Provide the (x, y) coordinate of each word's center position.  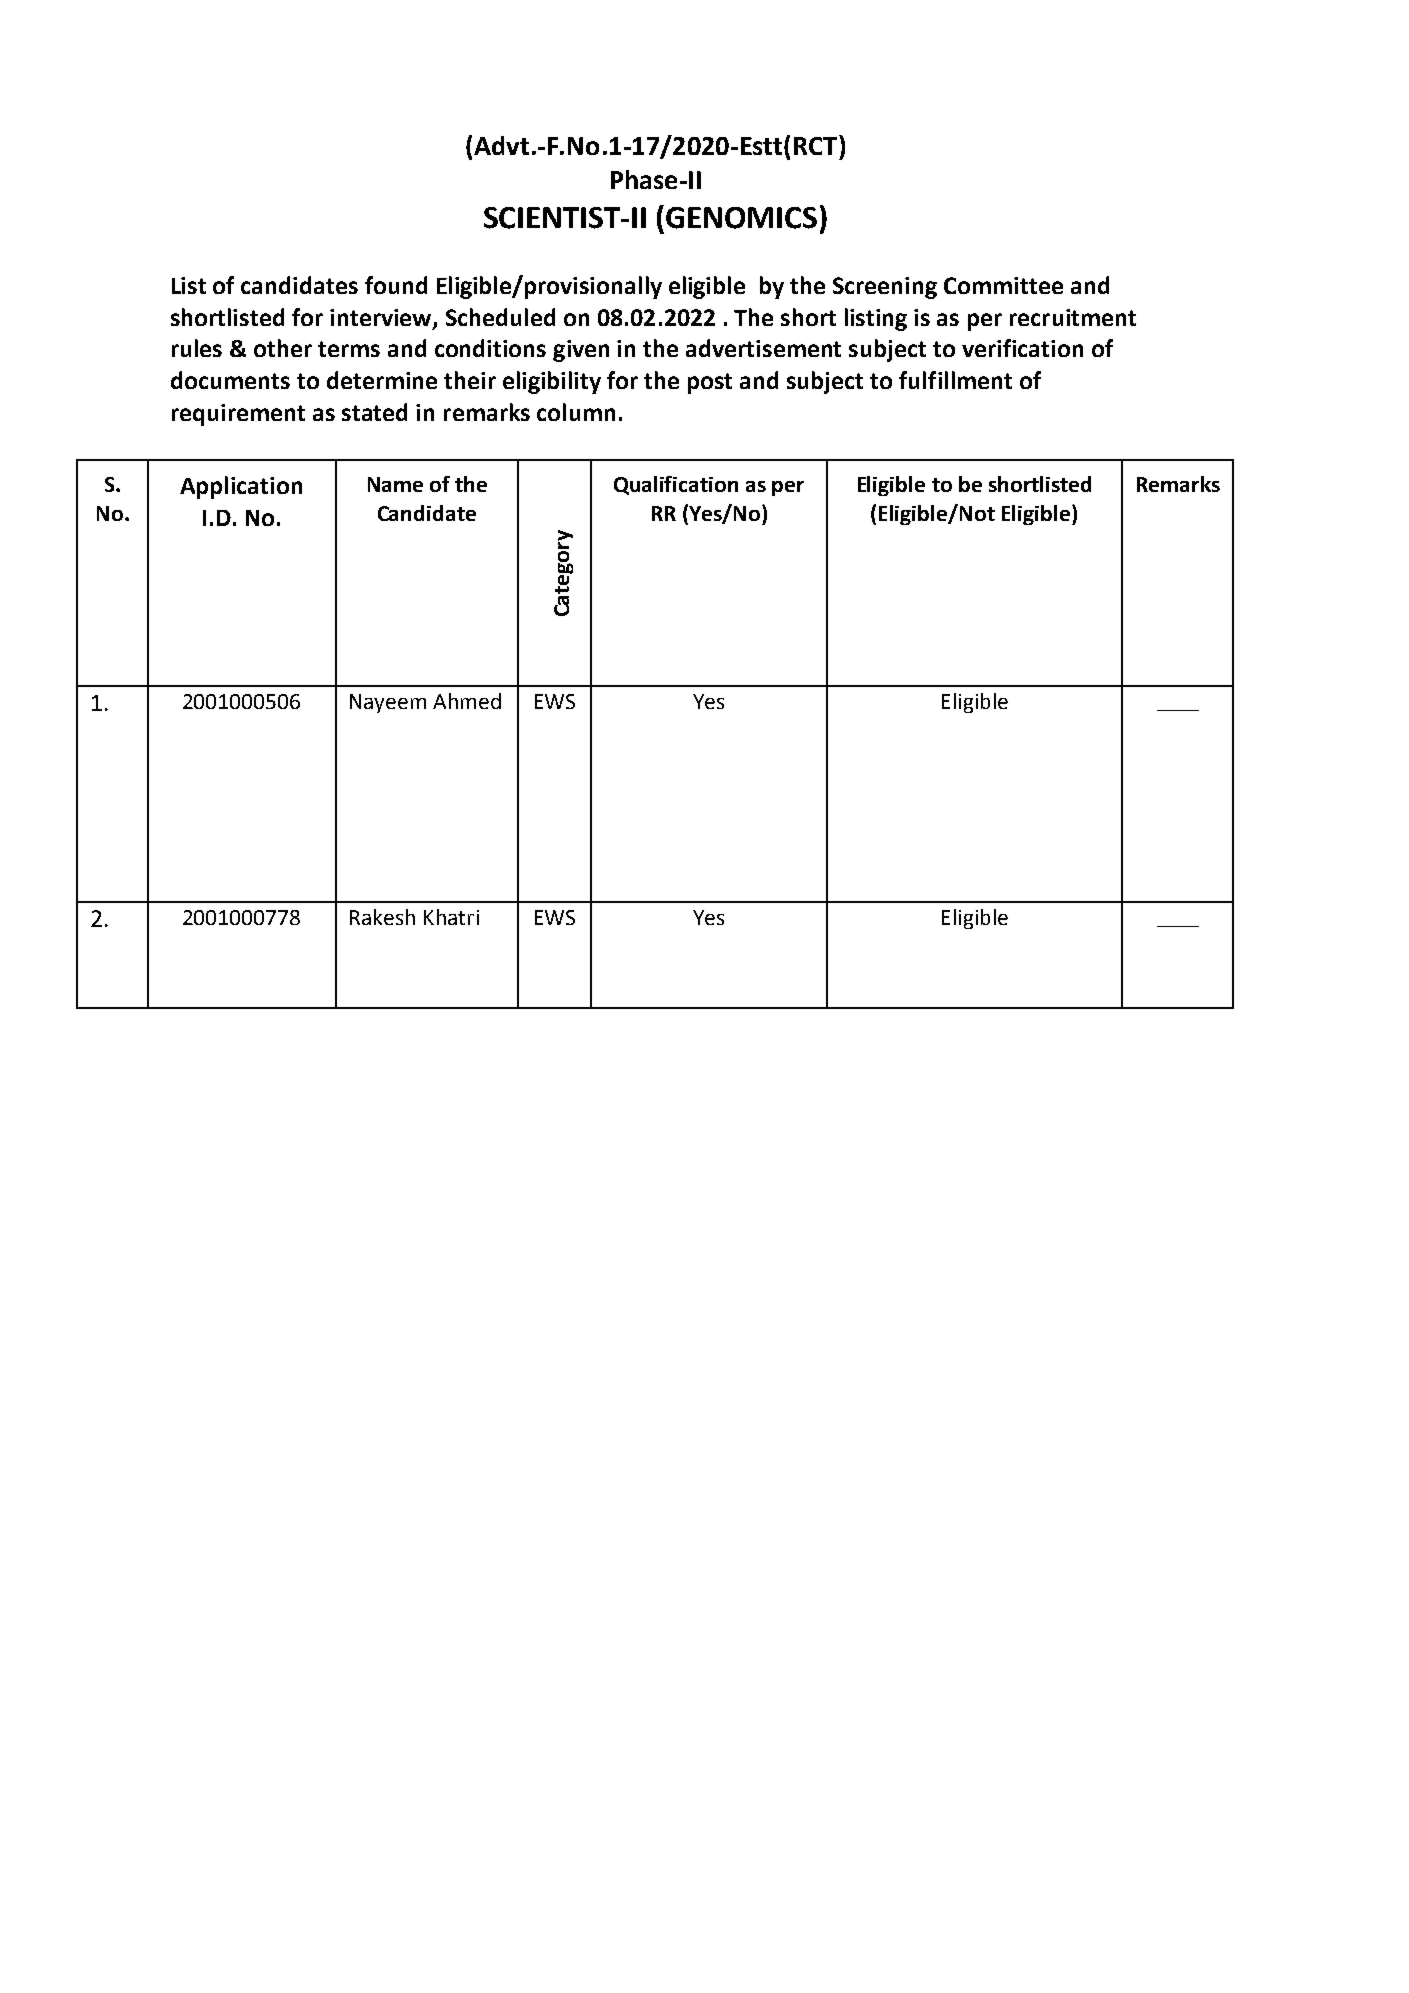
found (396, 285)
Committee (1003, 285)
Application (241, 487)
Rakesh (382, 917)
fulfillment (955, 380)
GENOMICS (741, 218)
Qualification (676, 485)
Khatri (451, 917)
